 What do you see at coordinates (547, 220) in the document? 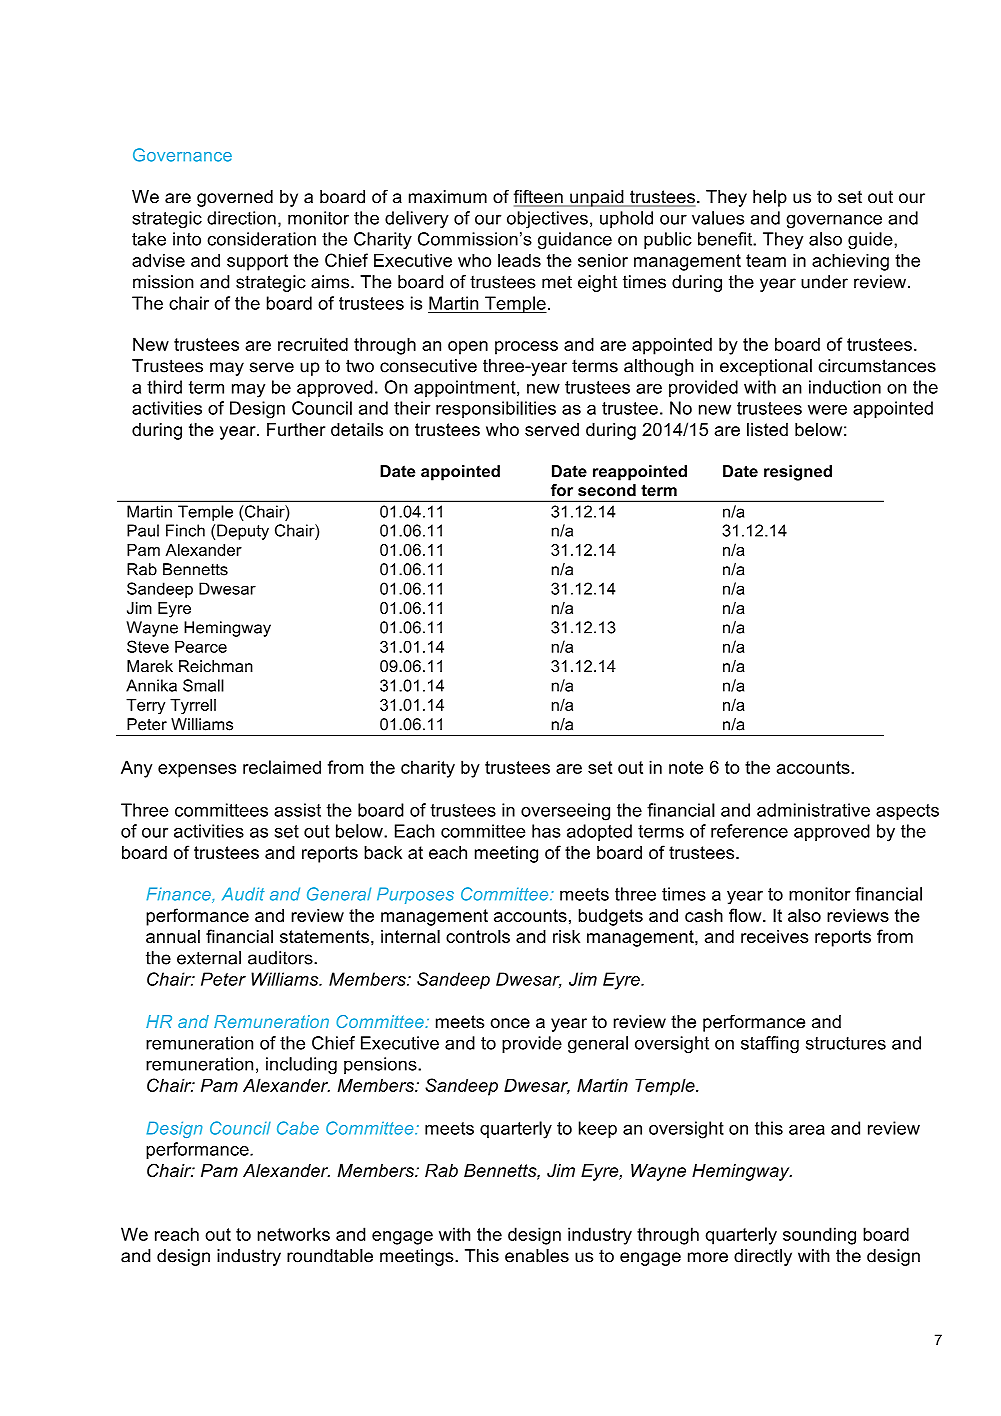
I see `objectives` at bounding box center [547, 220].
